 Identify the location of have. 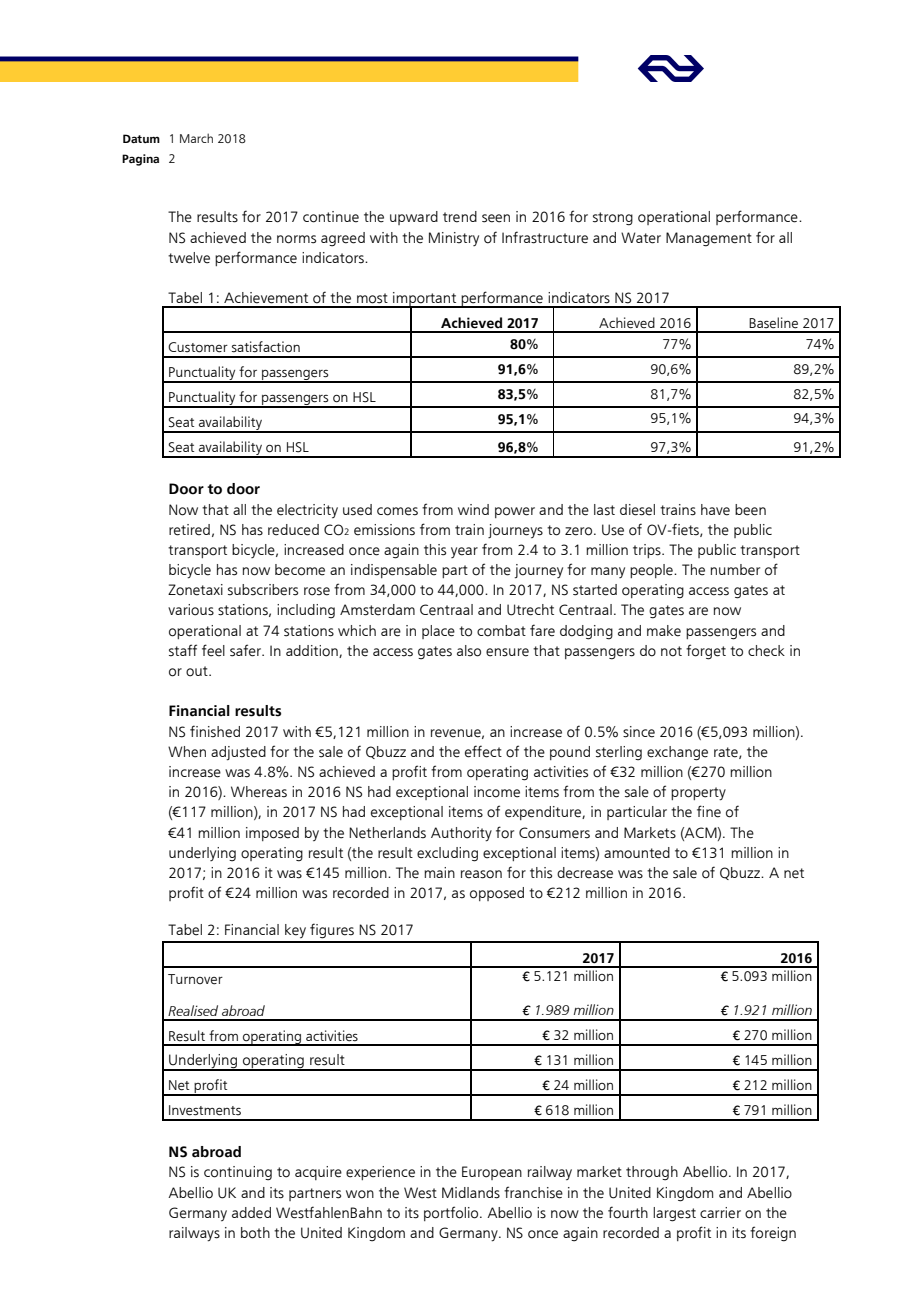
(715, 510).
